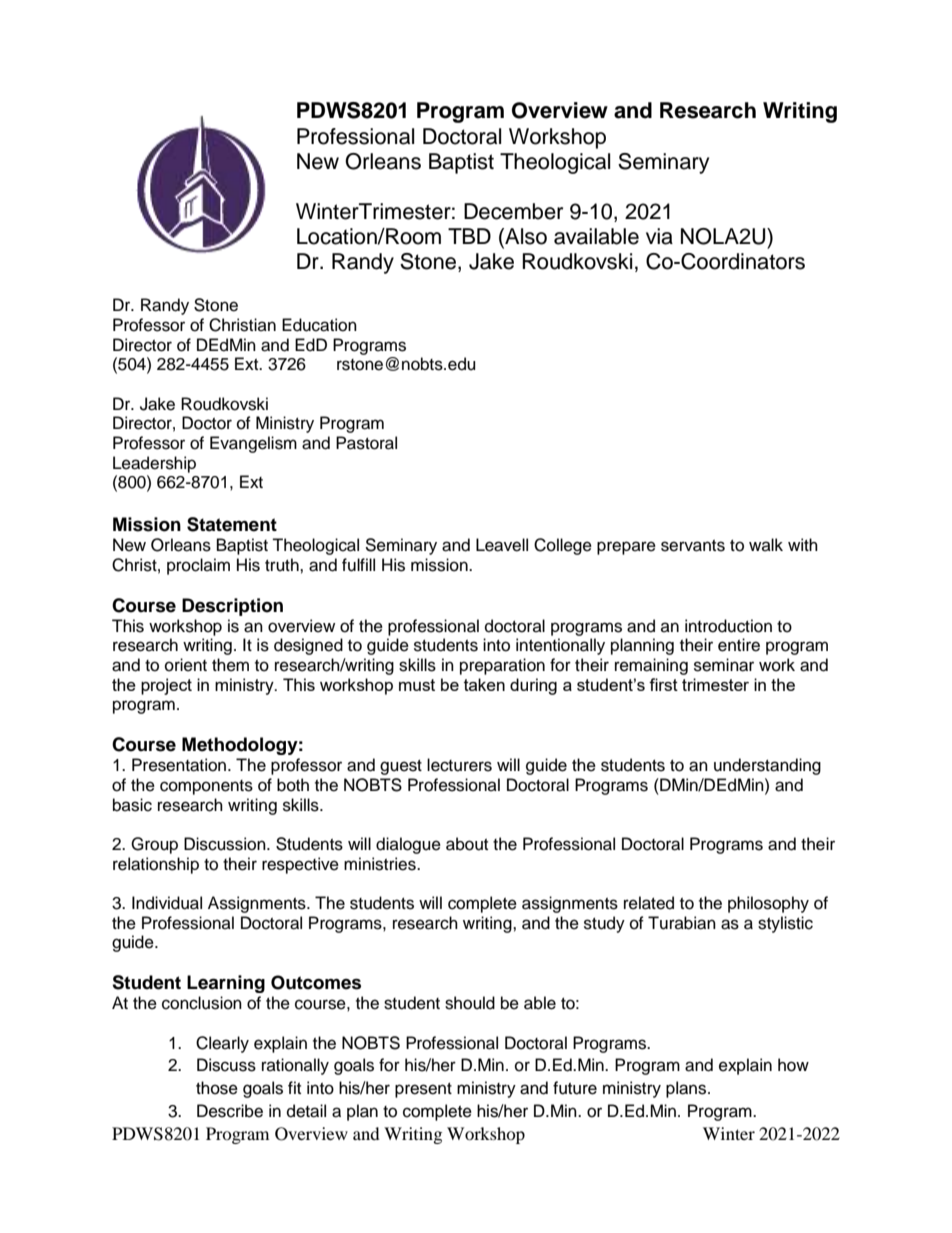 Image resolution: width=952 pixels, height=1233 pixels. Describe the element at coordinates (459, 765) in the screenshot. I see `lecturers` at that location.
